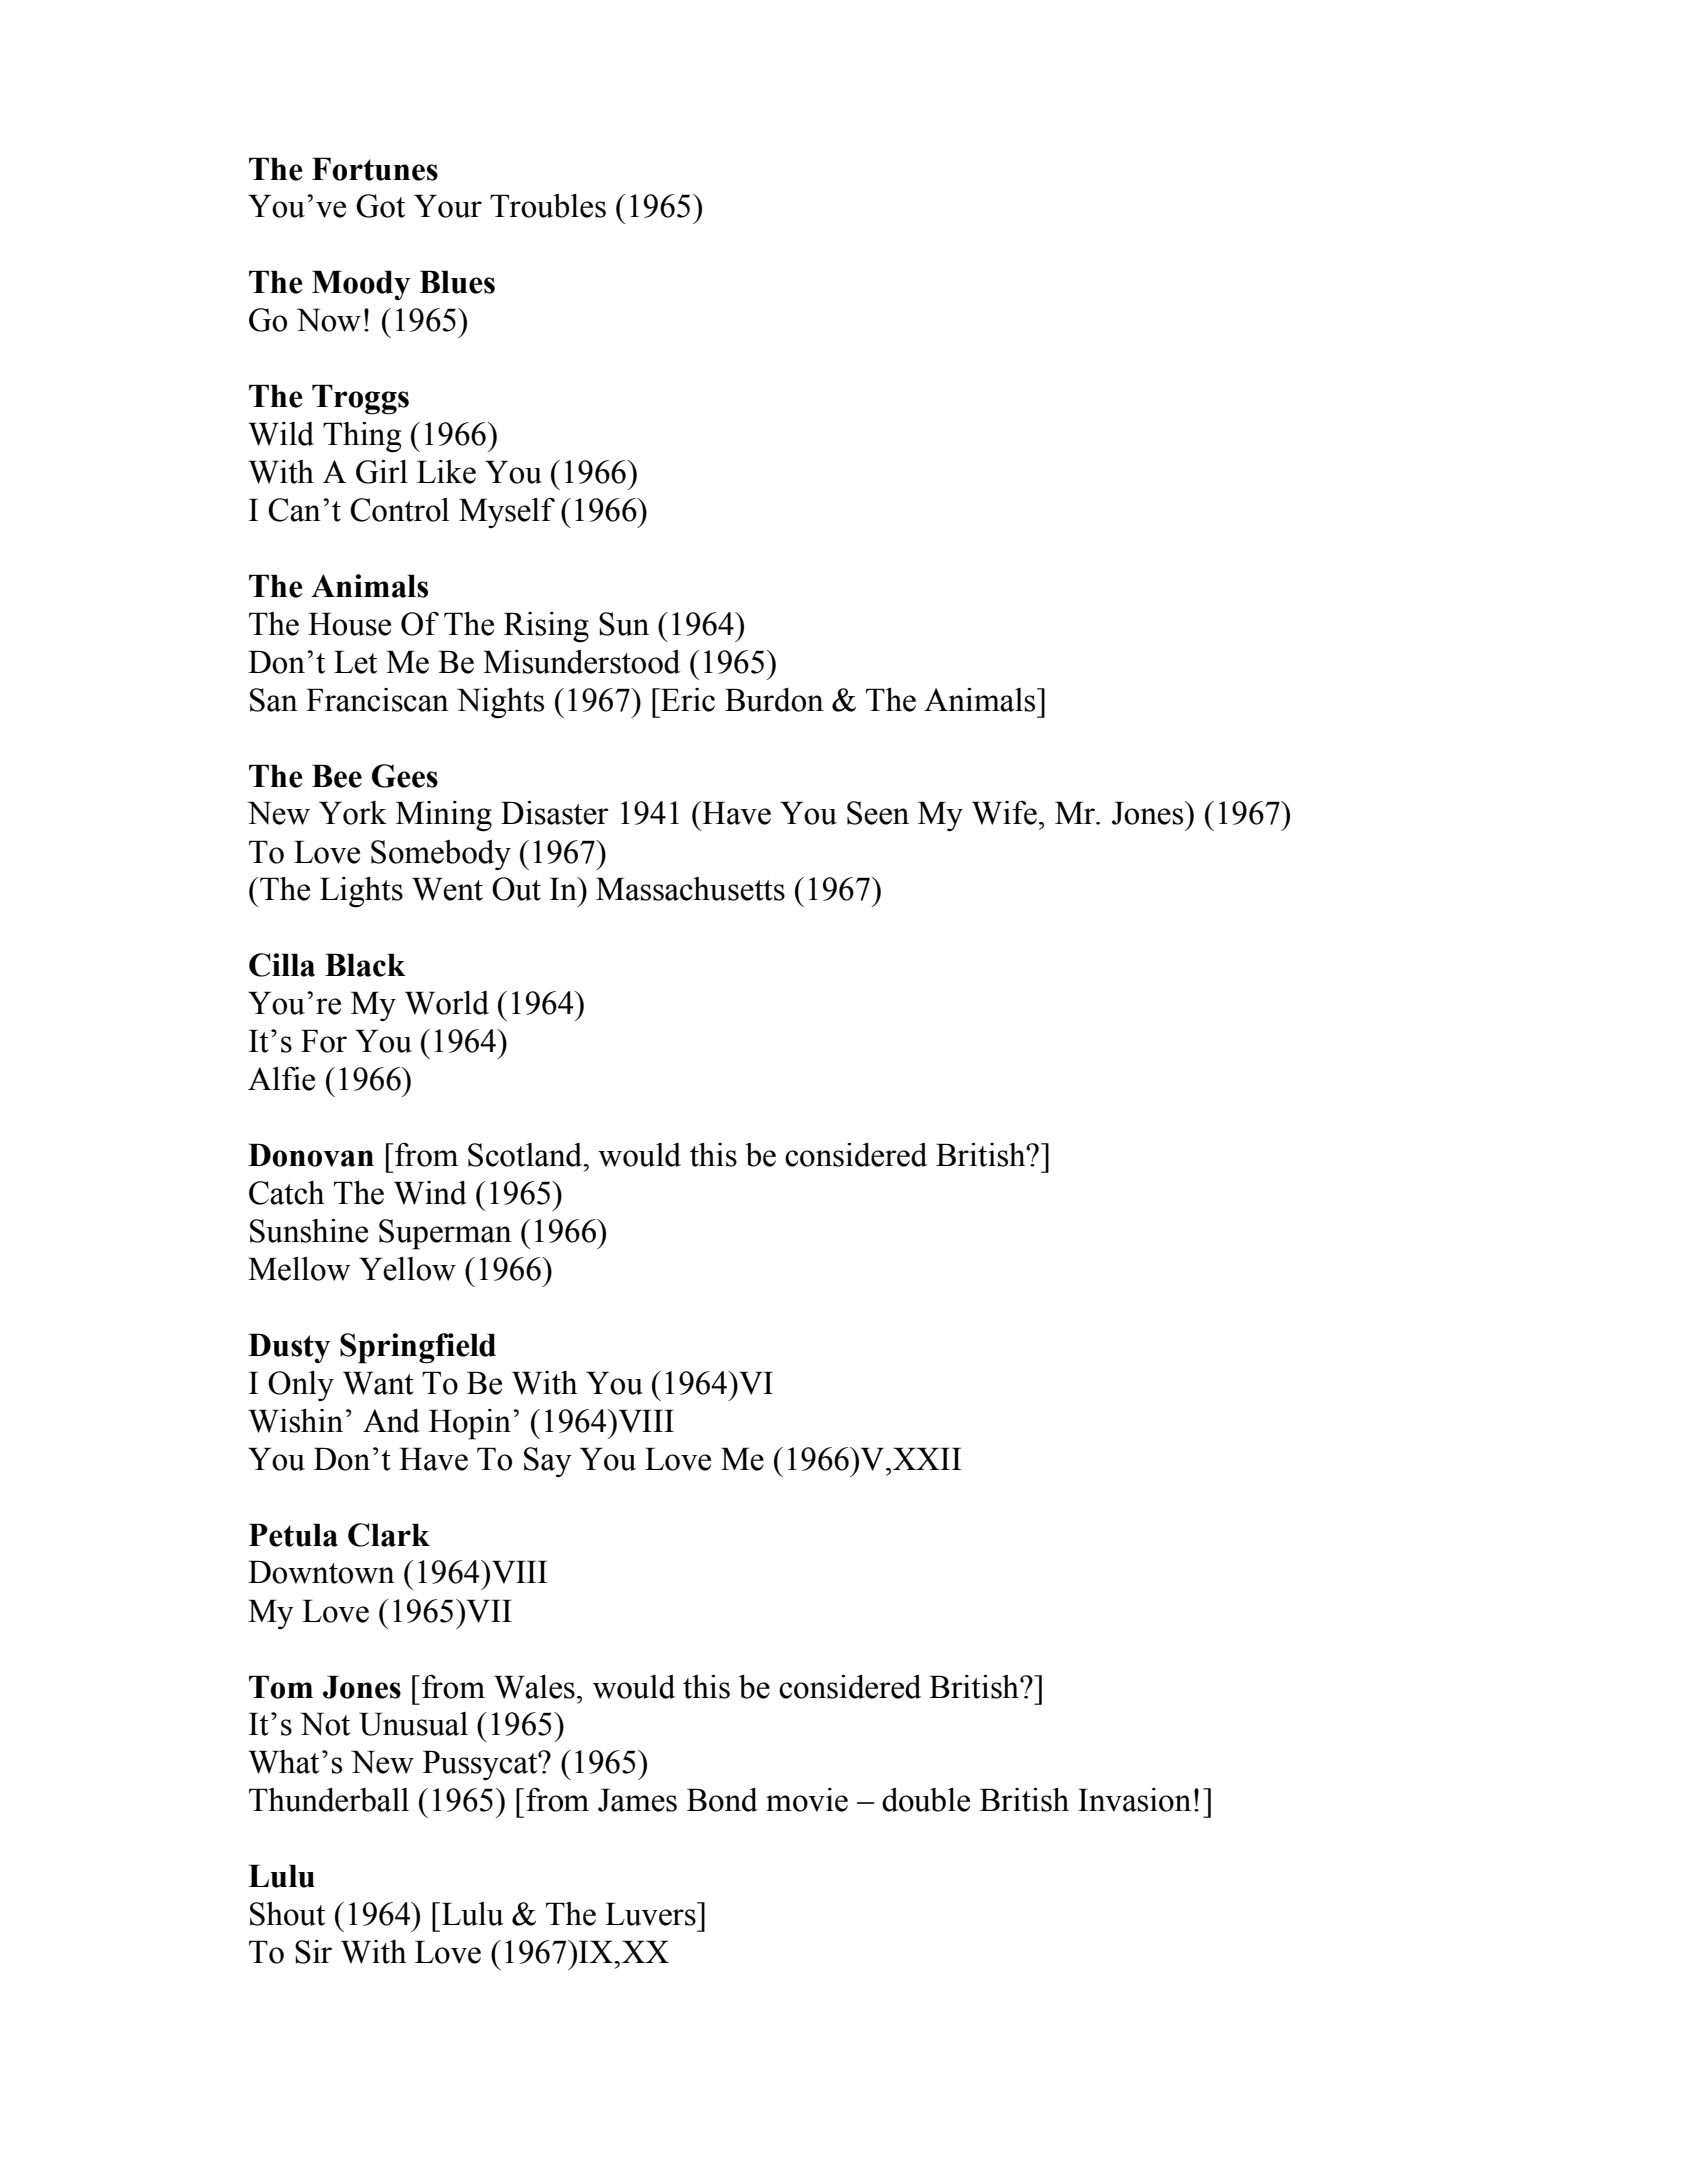 Image resolution: width=1683 pixels, height=2178 pixels. What do you see at coordinates (313, 1952) in the screenshot?
I see `Sir` at bounding box center [313, 1952].
